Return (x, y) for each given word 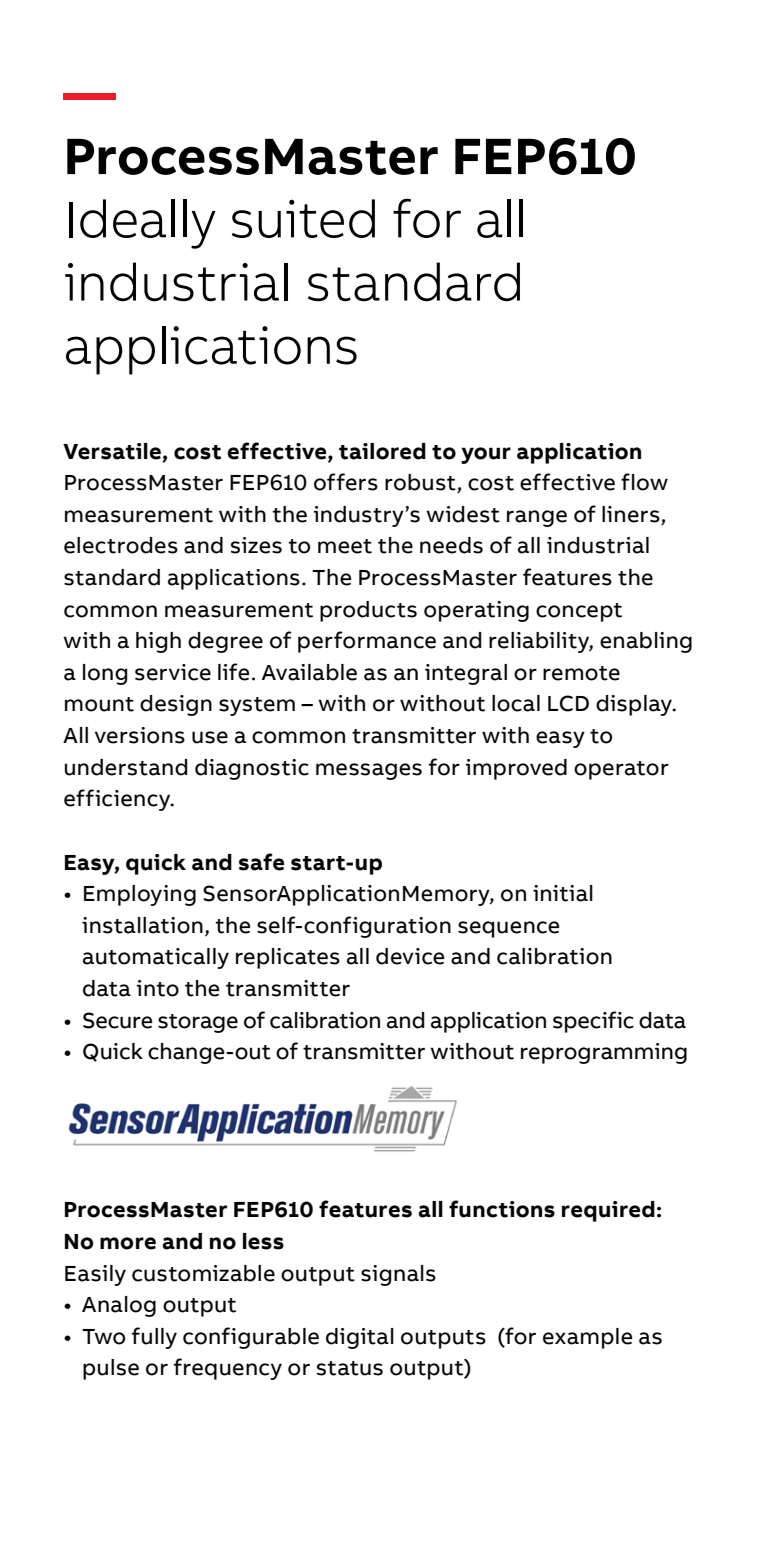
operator (621, 770)
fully (154, 1338)
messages (369, 771)
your (486, 455)
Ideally (142, 224)
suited (303, 218)
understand (126, 767)
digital (360, 1338)
